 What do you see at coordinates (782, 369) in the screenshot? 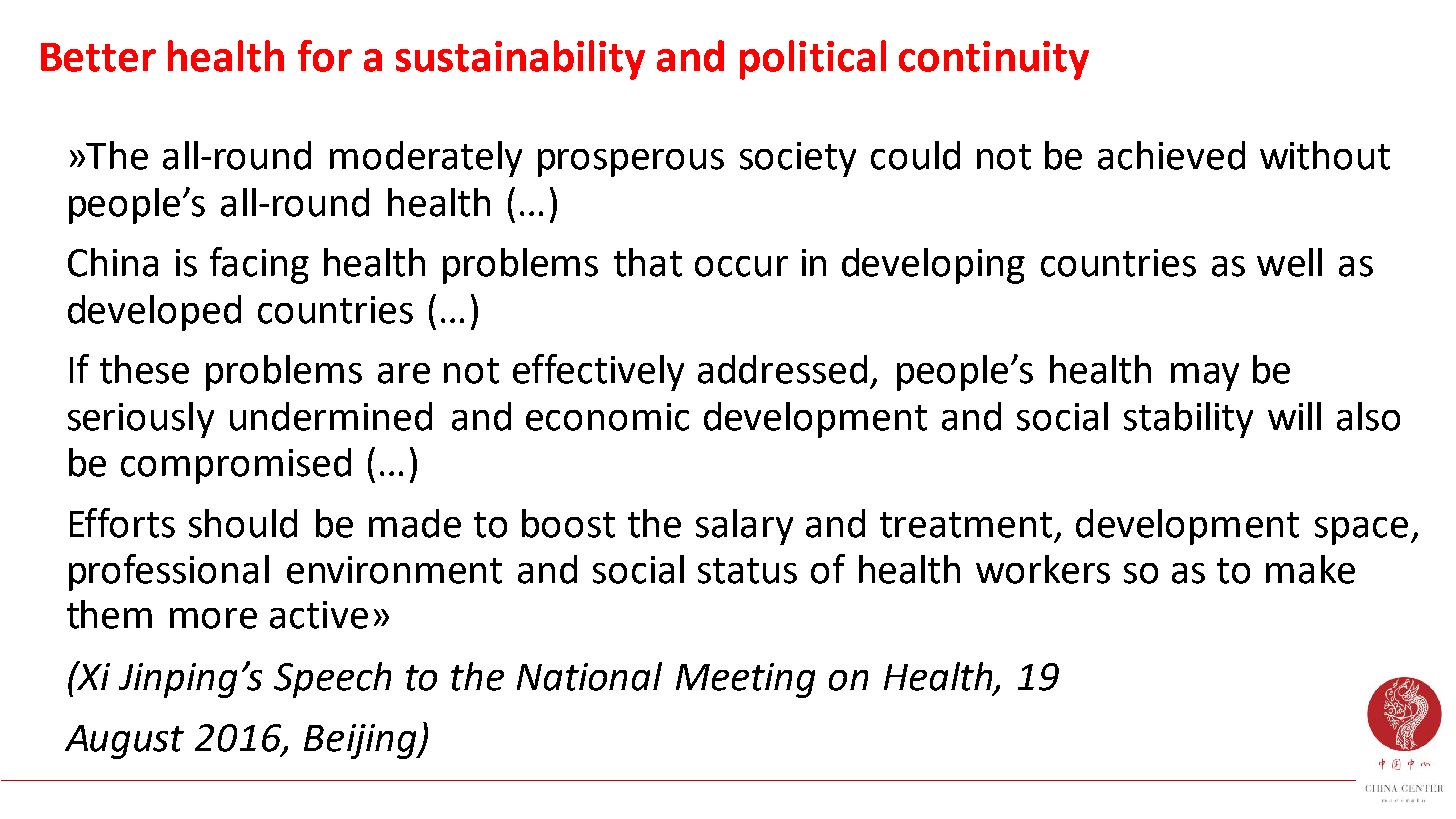
I see `addressed` at bounding box center [782, 369].
